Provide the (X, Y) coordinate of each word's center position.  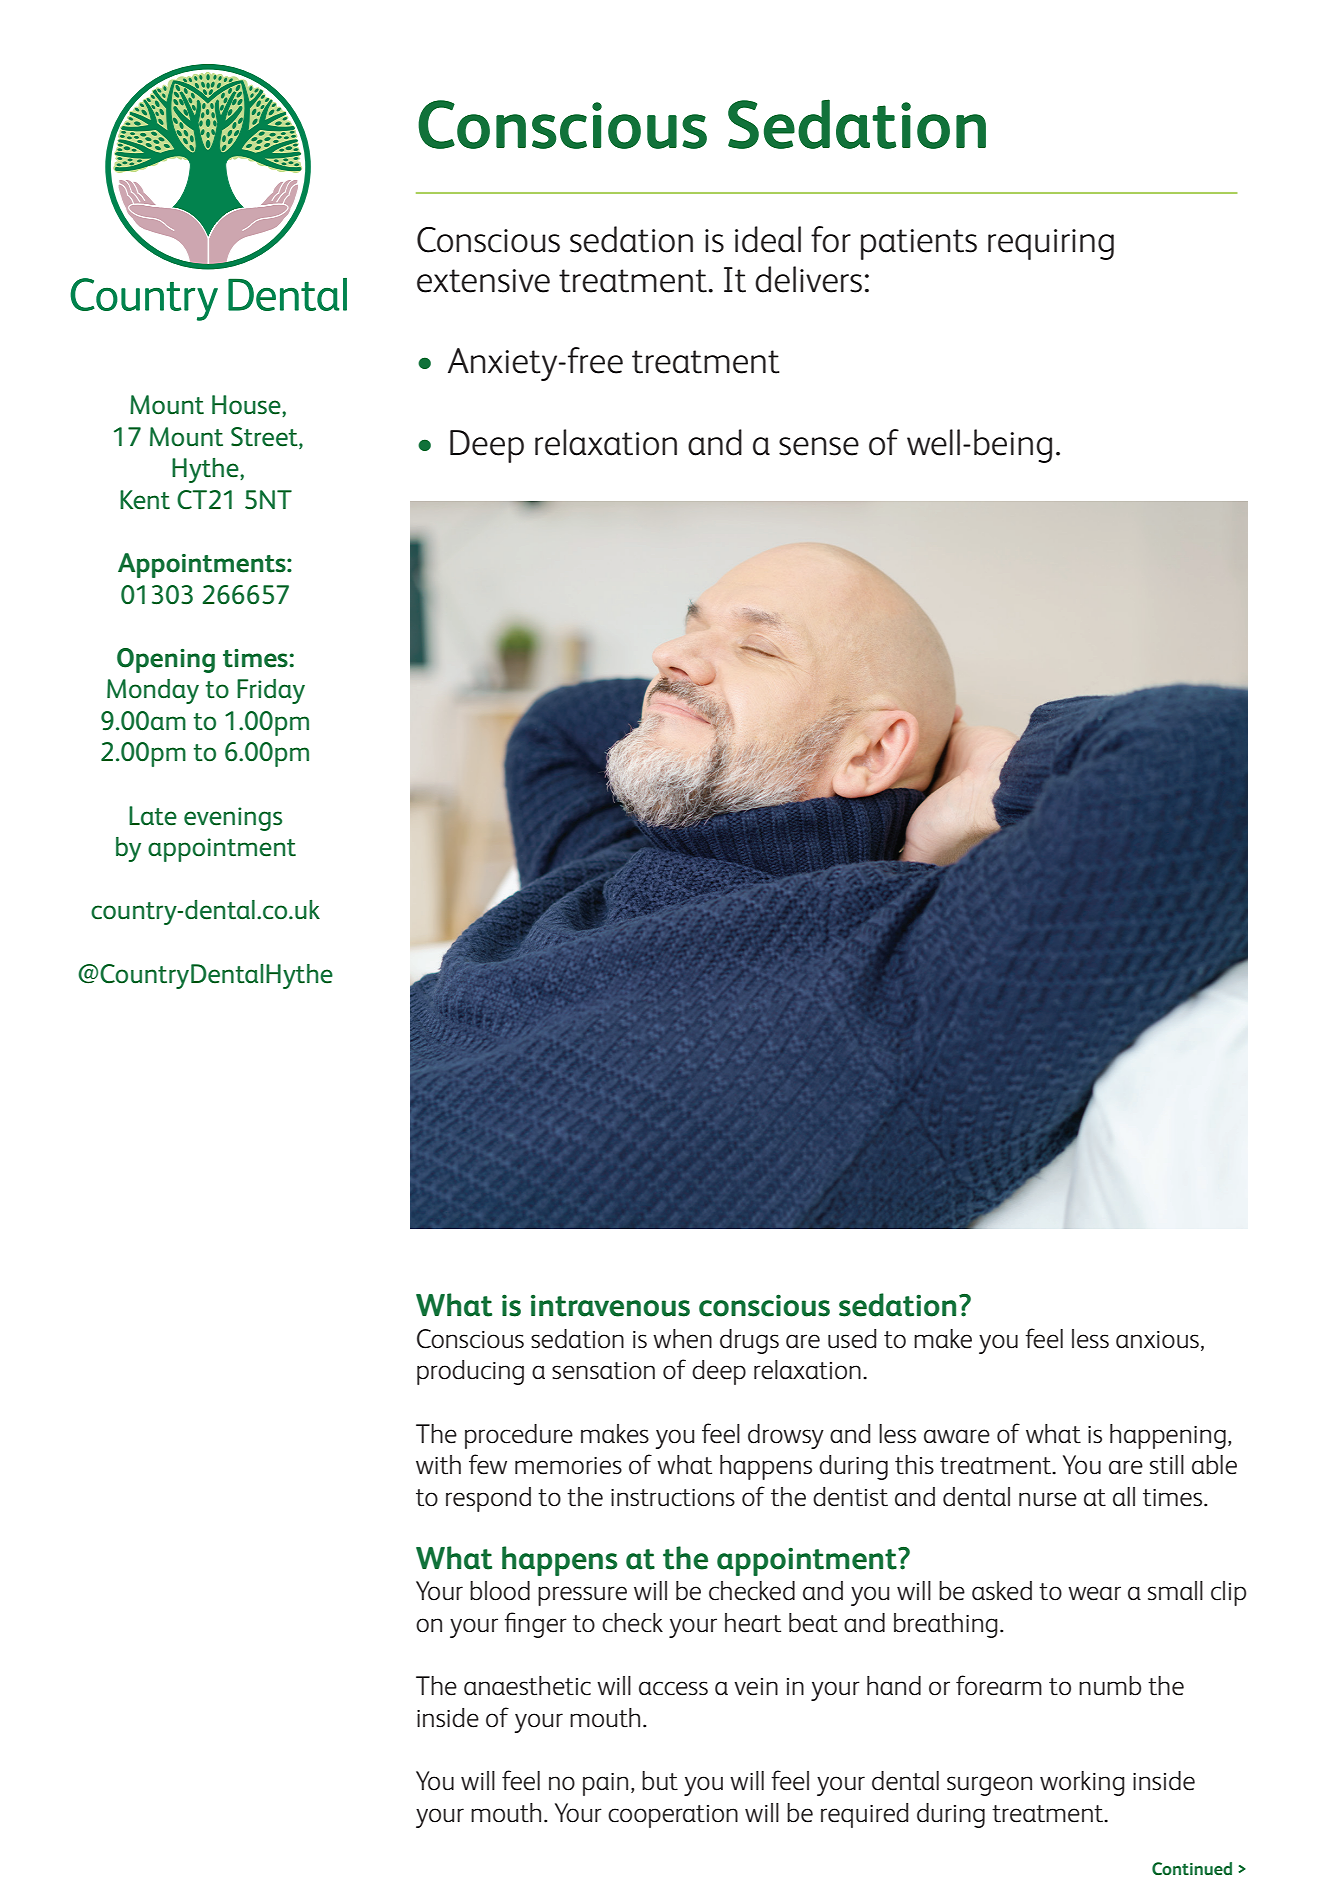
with (438, 1465)
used (852, 1339)
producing (470, 1372)
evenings (233, 819)
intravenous (610, 1306)
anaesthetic (527, 1686)
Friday (271, 691)
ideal (768, 239)
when (682, 1339)
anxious (1157, 1340)
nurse (1048, 1499)
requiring (1051, 244)
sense (819, 446)
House (247, 406)
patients (919, 244)
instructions (673, 1498)
